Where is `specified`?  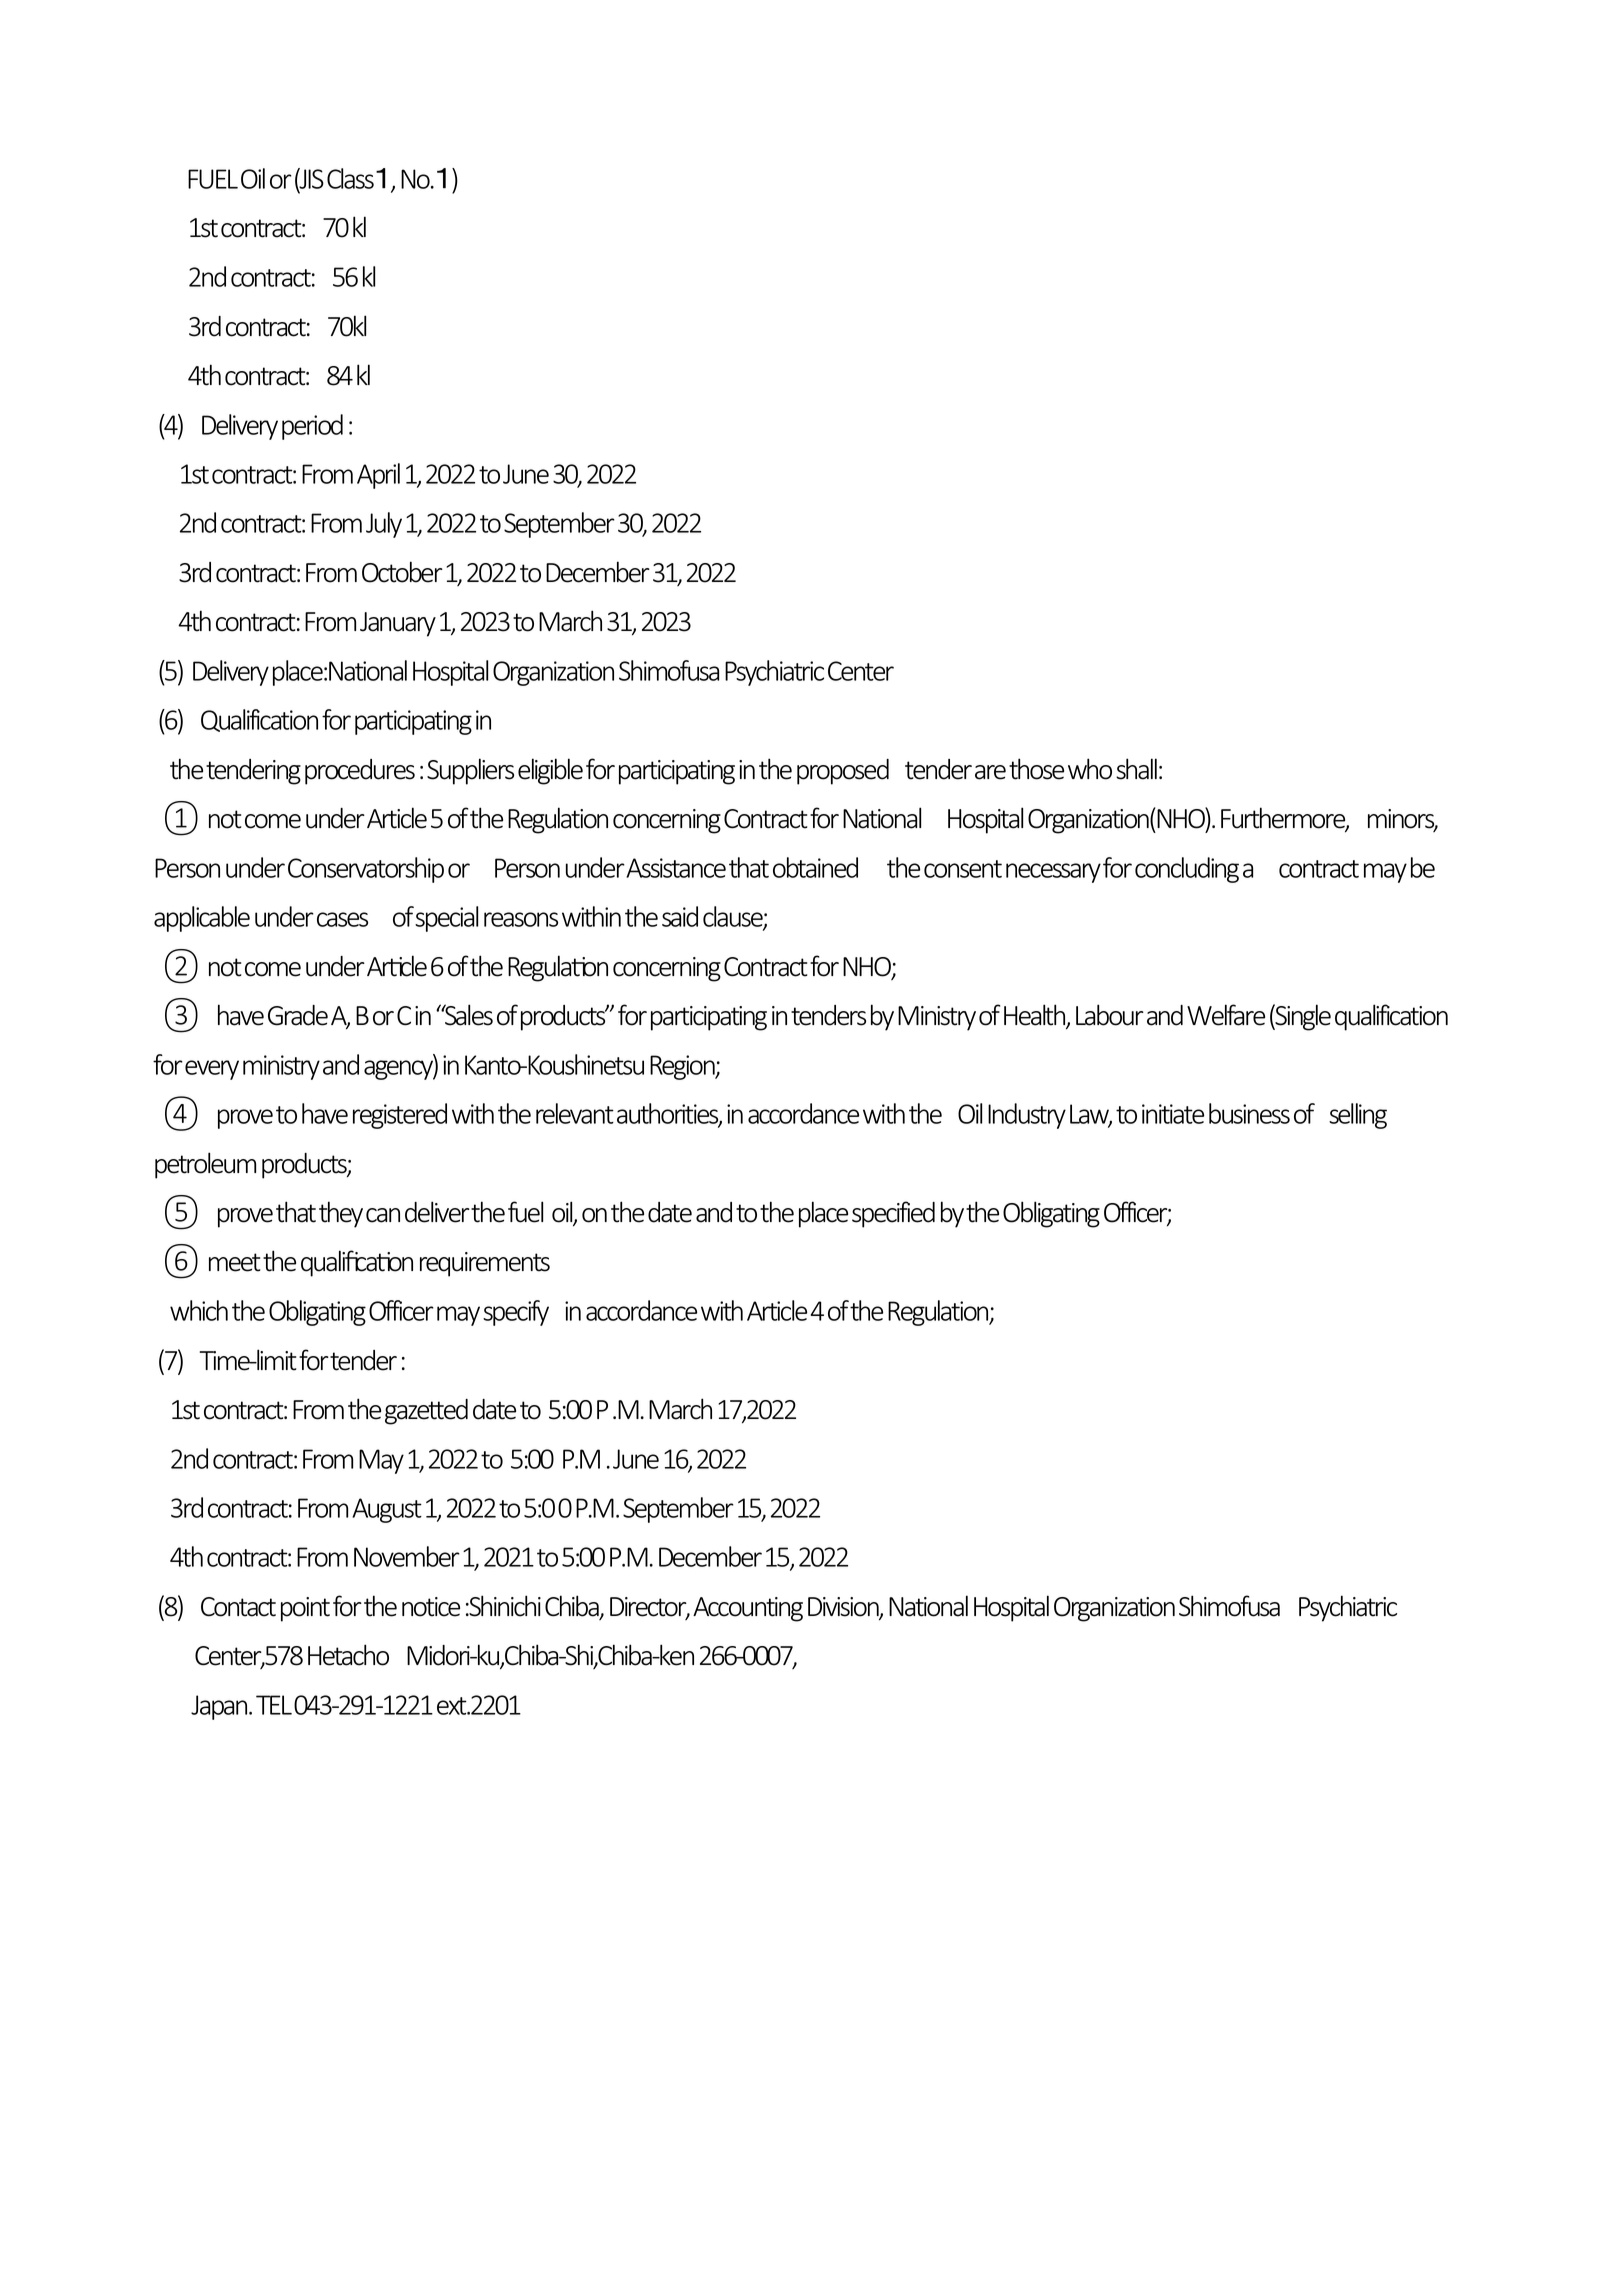
specified is located at coordinates (893, 1214).
